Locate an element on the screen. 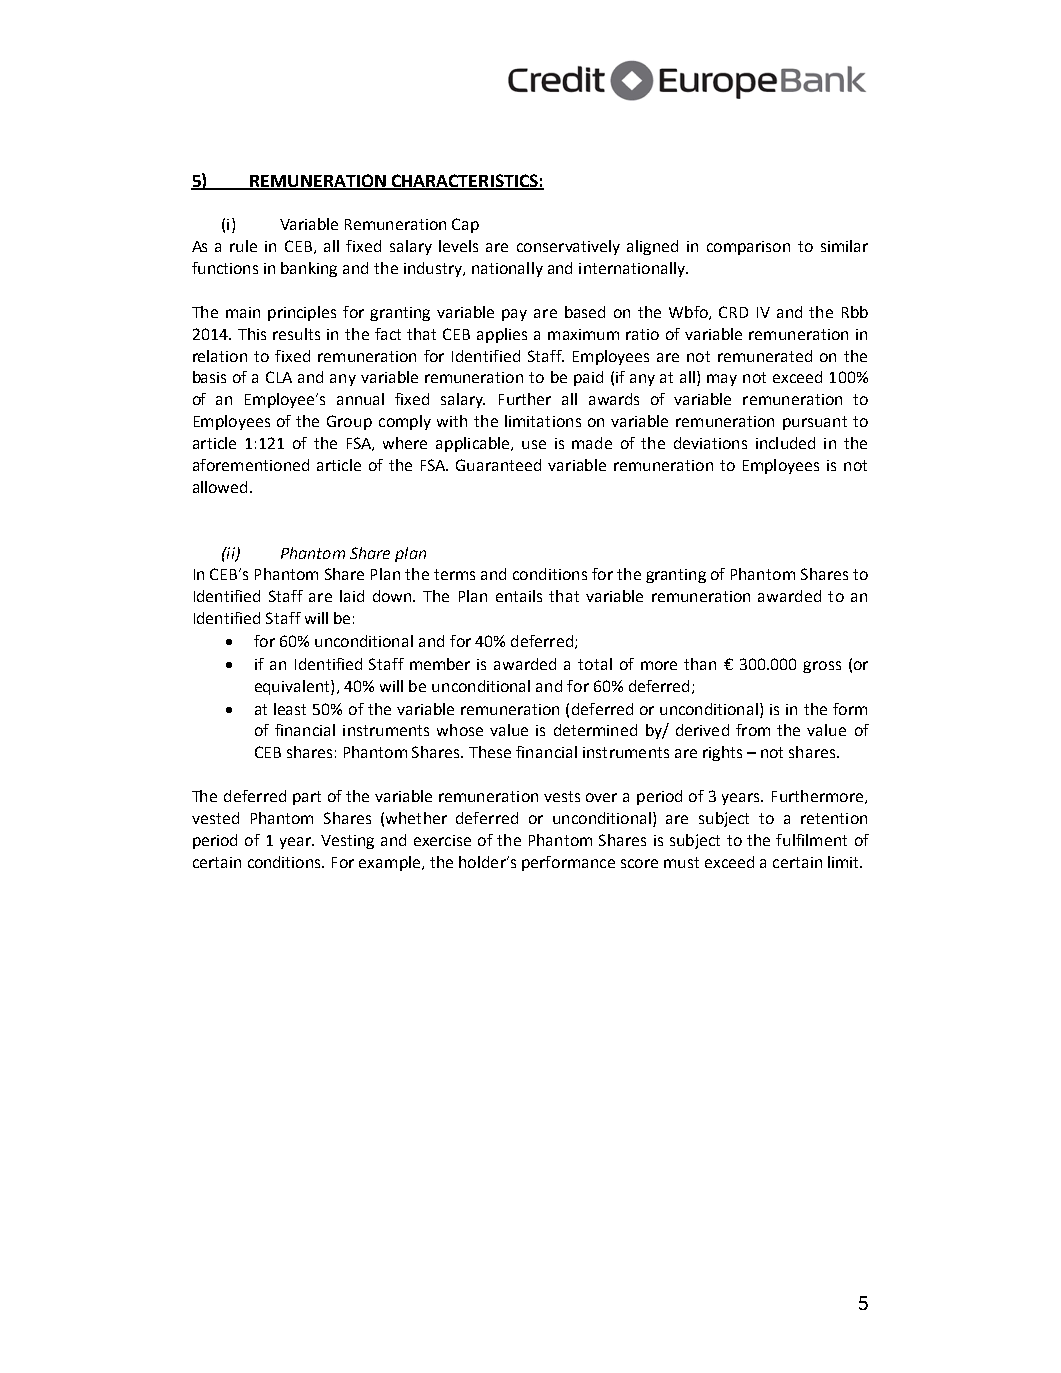 The image size is (1061, 1373). comparison is located at coordinates (748, 248).
